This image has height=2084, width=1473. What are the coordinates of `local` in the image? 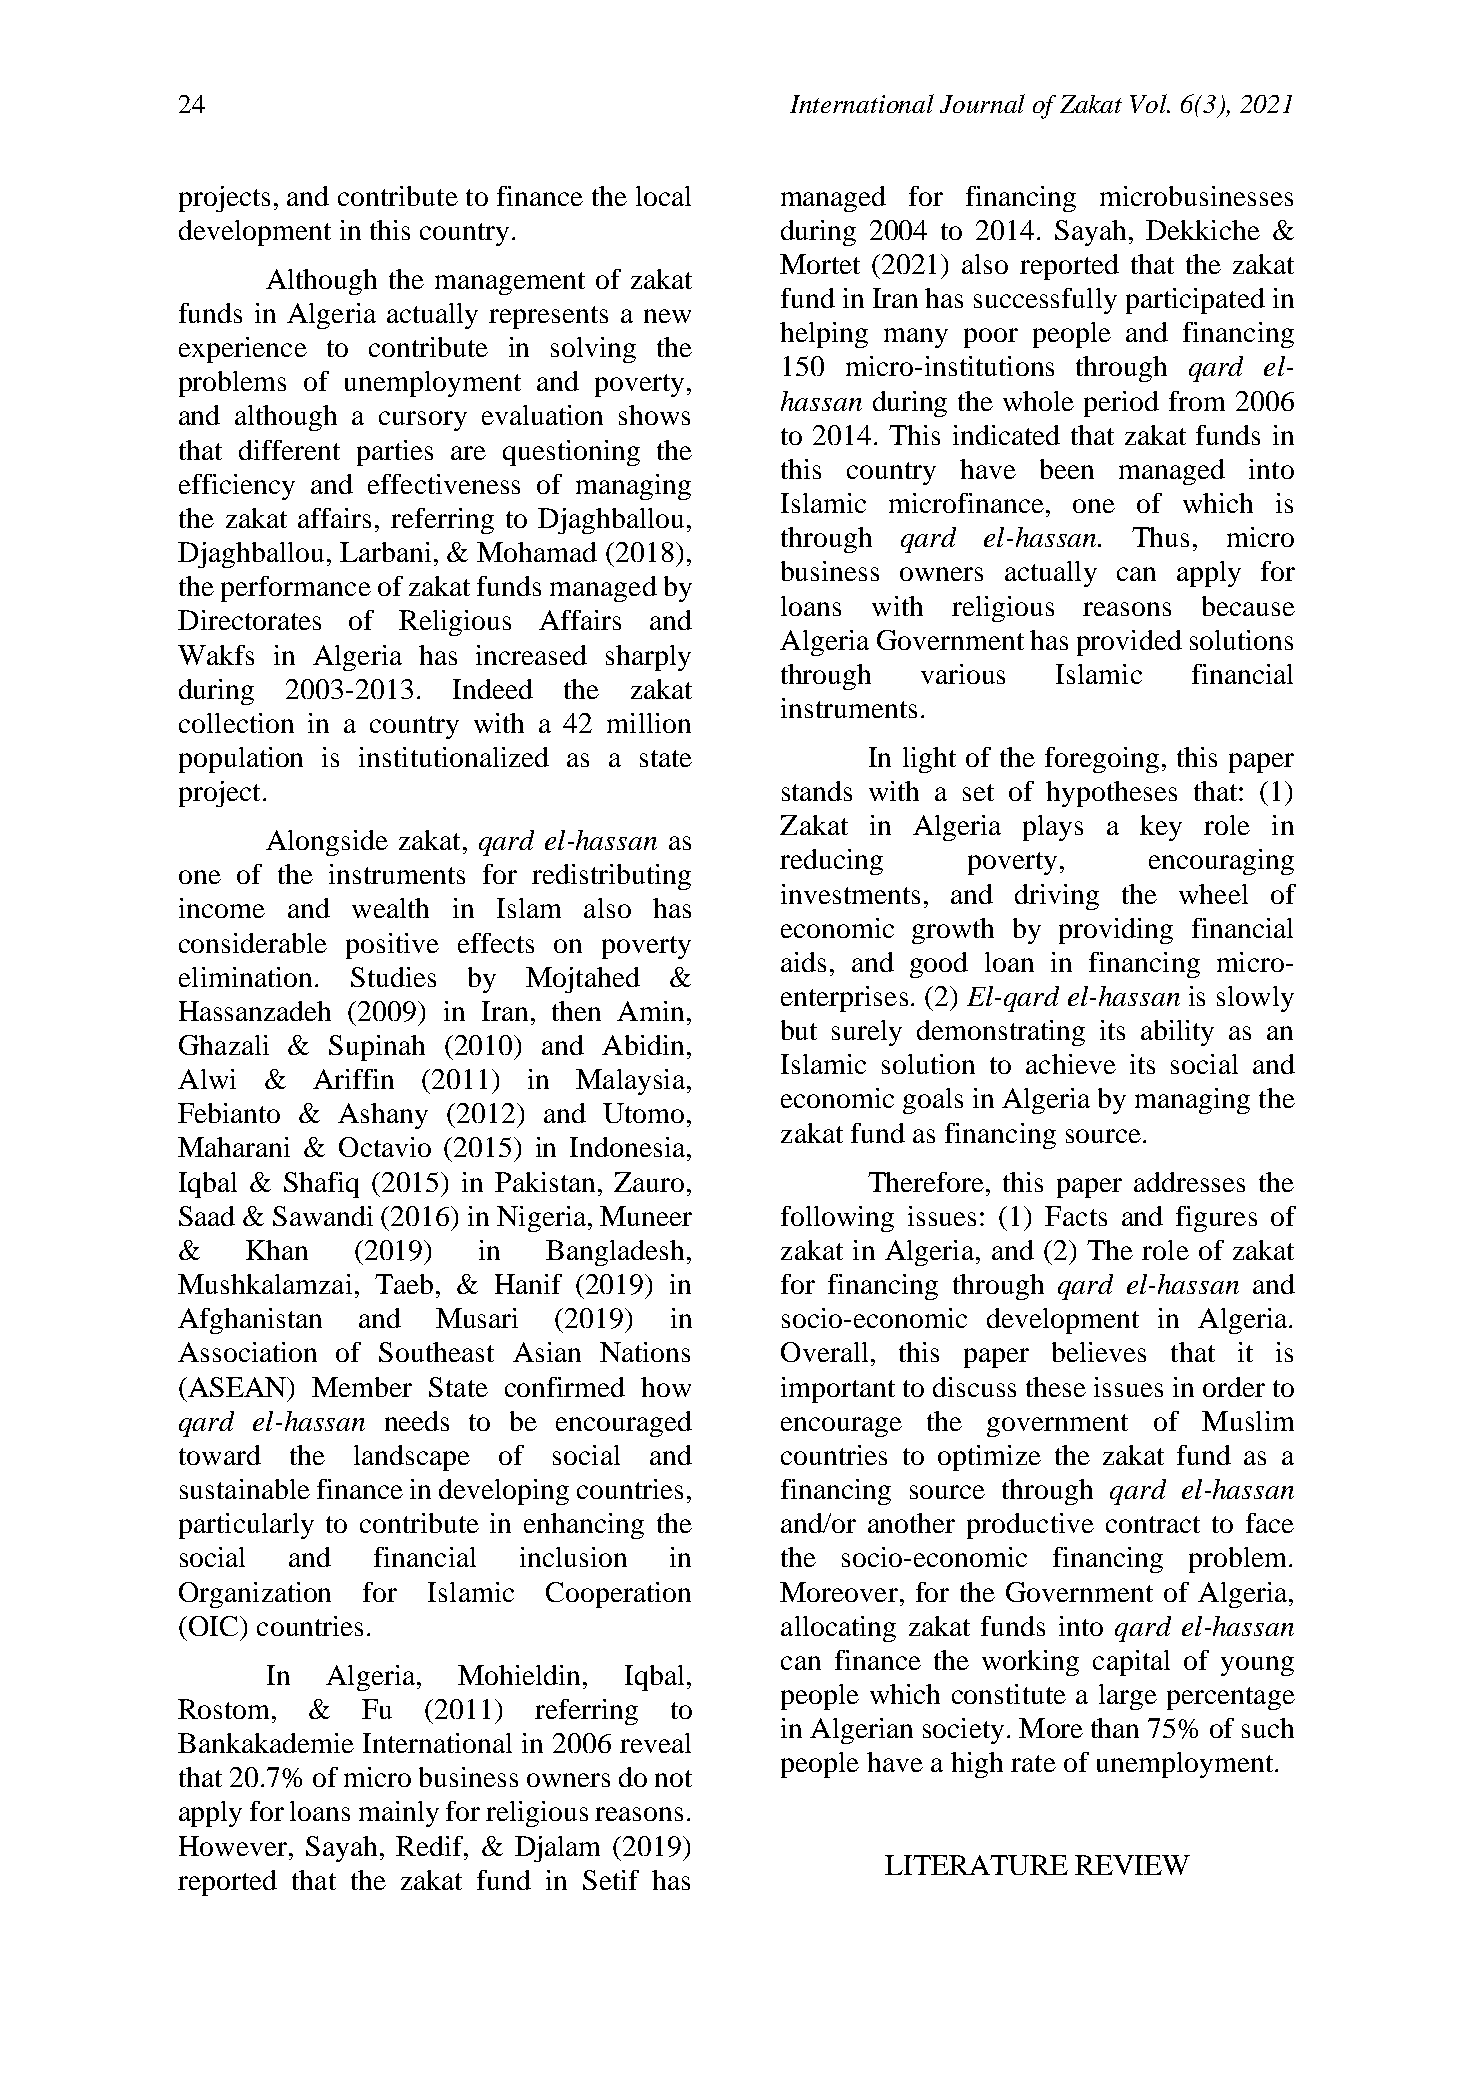 It's located at (663, 196).
